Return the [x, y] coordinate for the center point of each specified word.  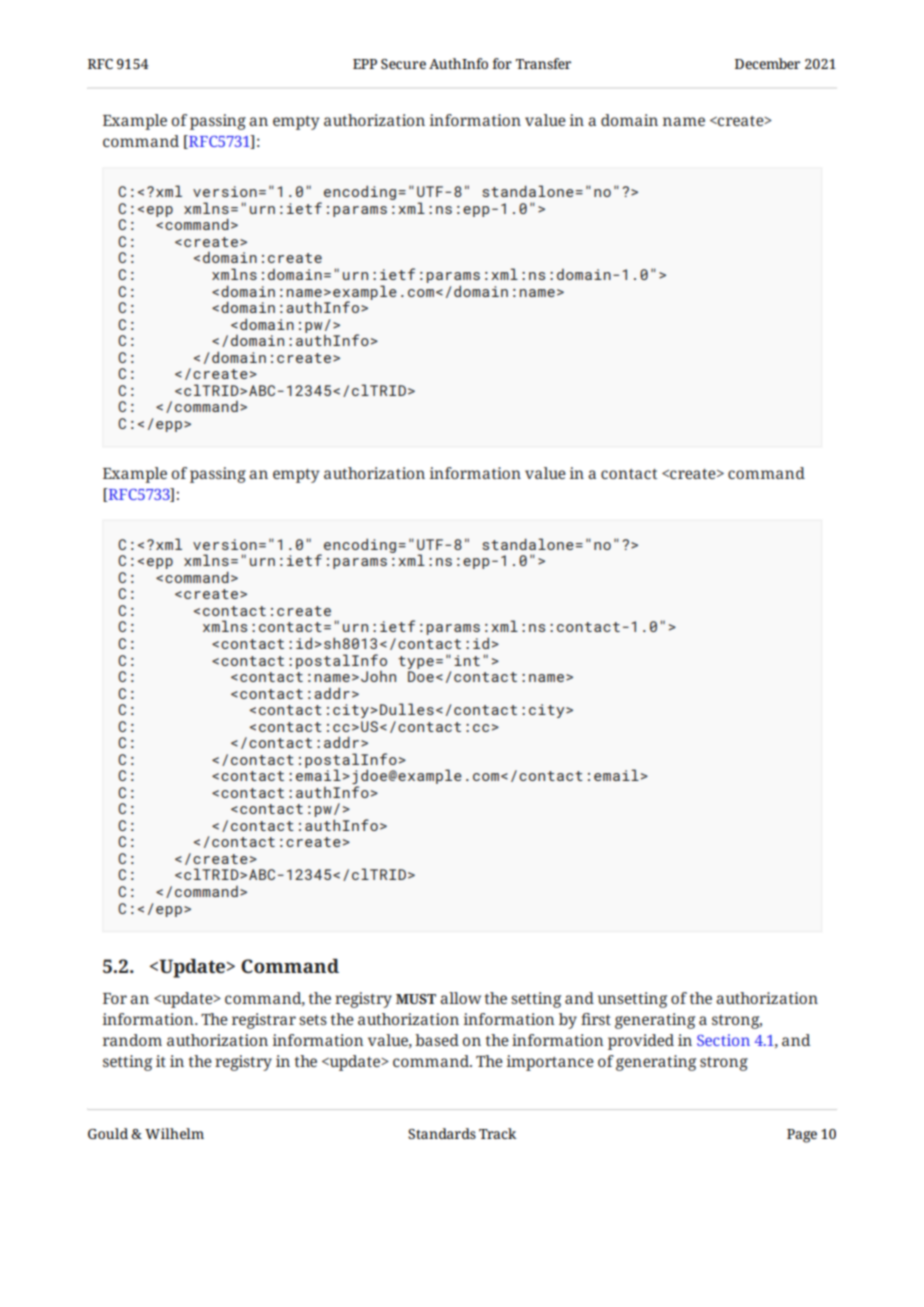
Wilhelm [174, 1133]
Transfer [543, 63]
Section [723, 1040]
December [767, 63]
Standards [442, 1133]
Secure [403, 64]
